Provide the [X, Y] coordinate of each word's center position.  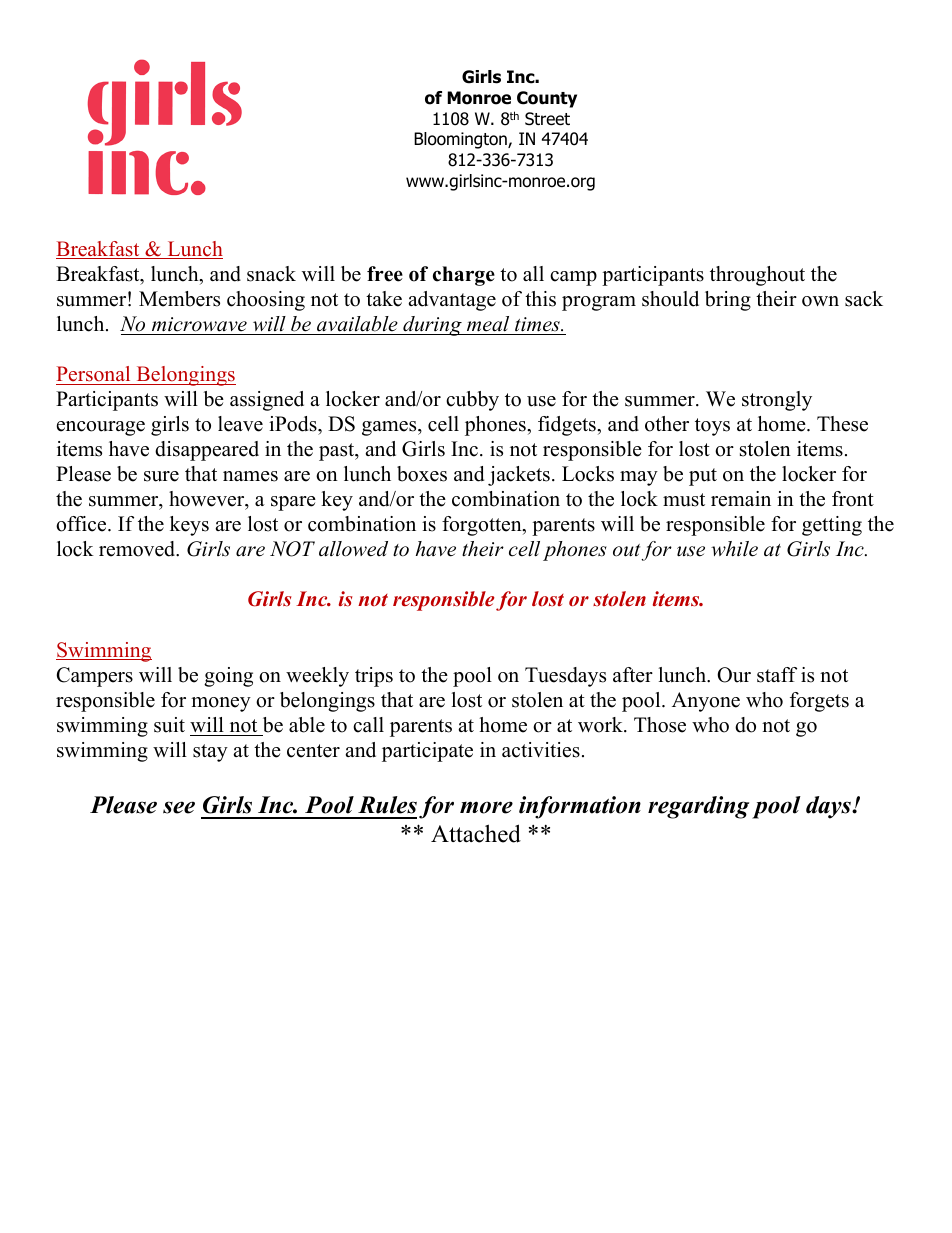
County [547, 99]
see [179, 807]
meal [488, 324]
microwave [199, 324]
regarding [698, 807]
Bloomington [461, 140]
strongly [777, 401]
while [734, 549]
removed [138, 549]
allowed [353, 549]
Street [547, 119]
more [486, 807]
